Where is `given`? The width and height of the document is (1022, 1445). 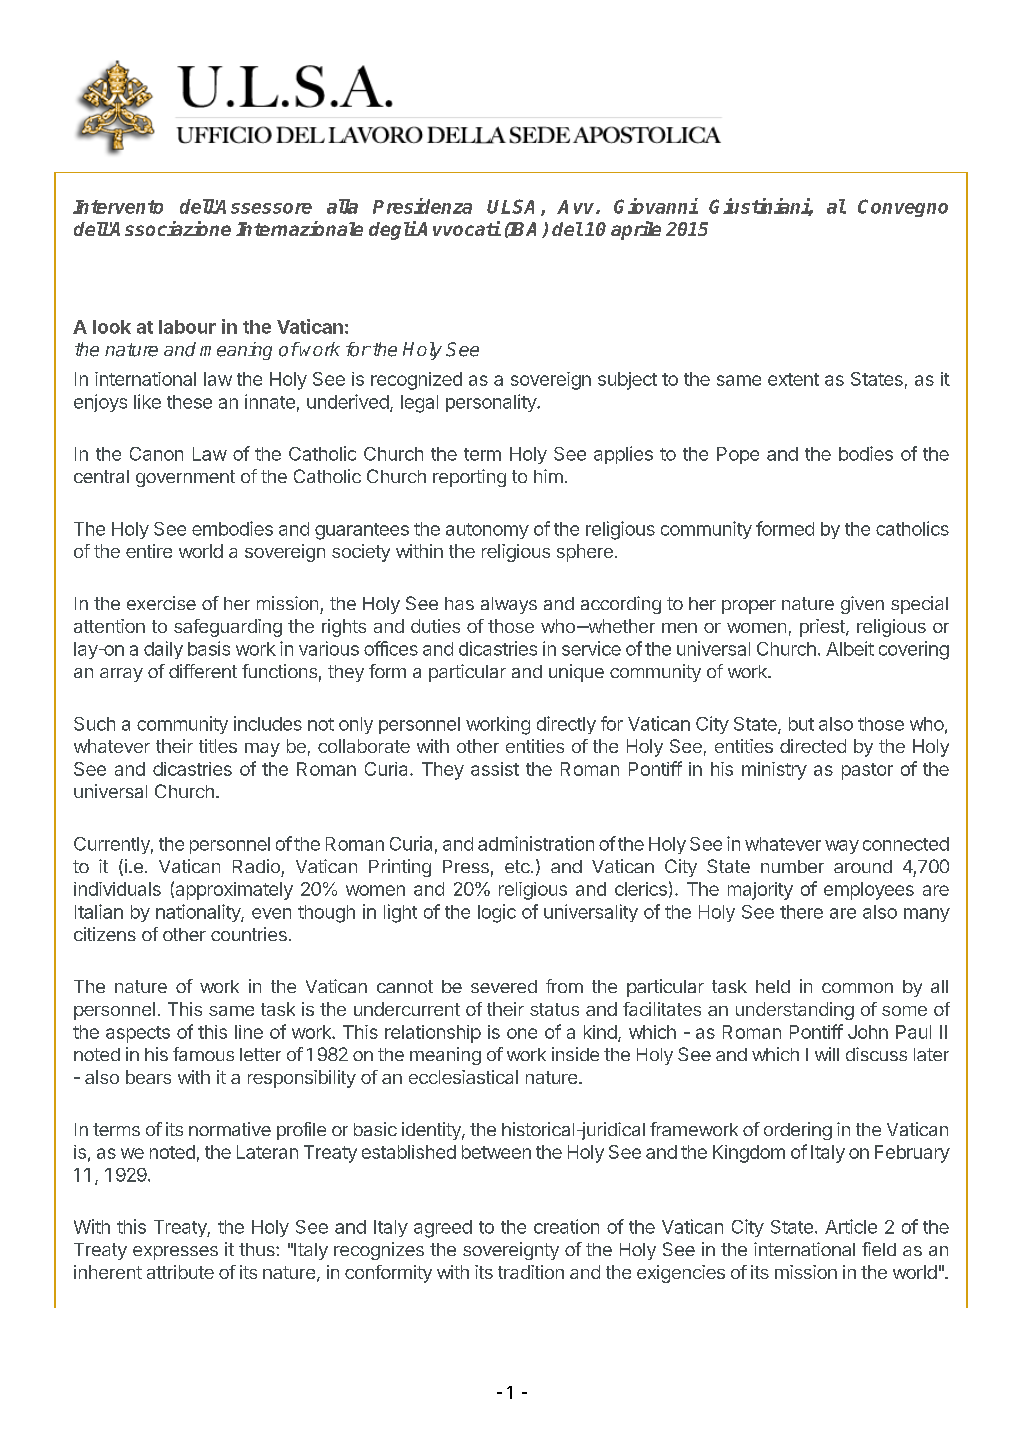
given is located at coordinates (862, 605).
